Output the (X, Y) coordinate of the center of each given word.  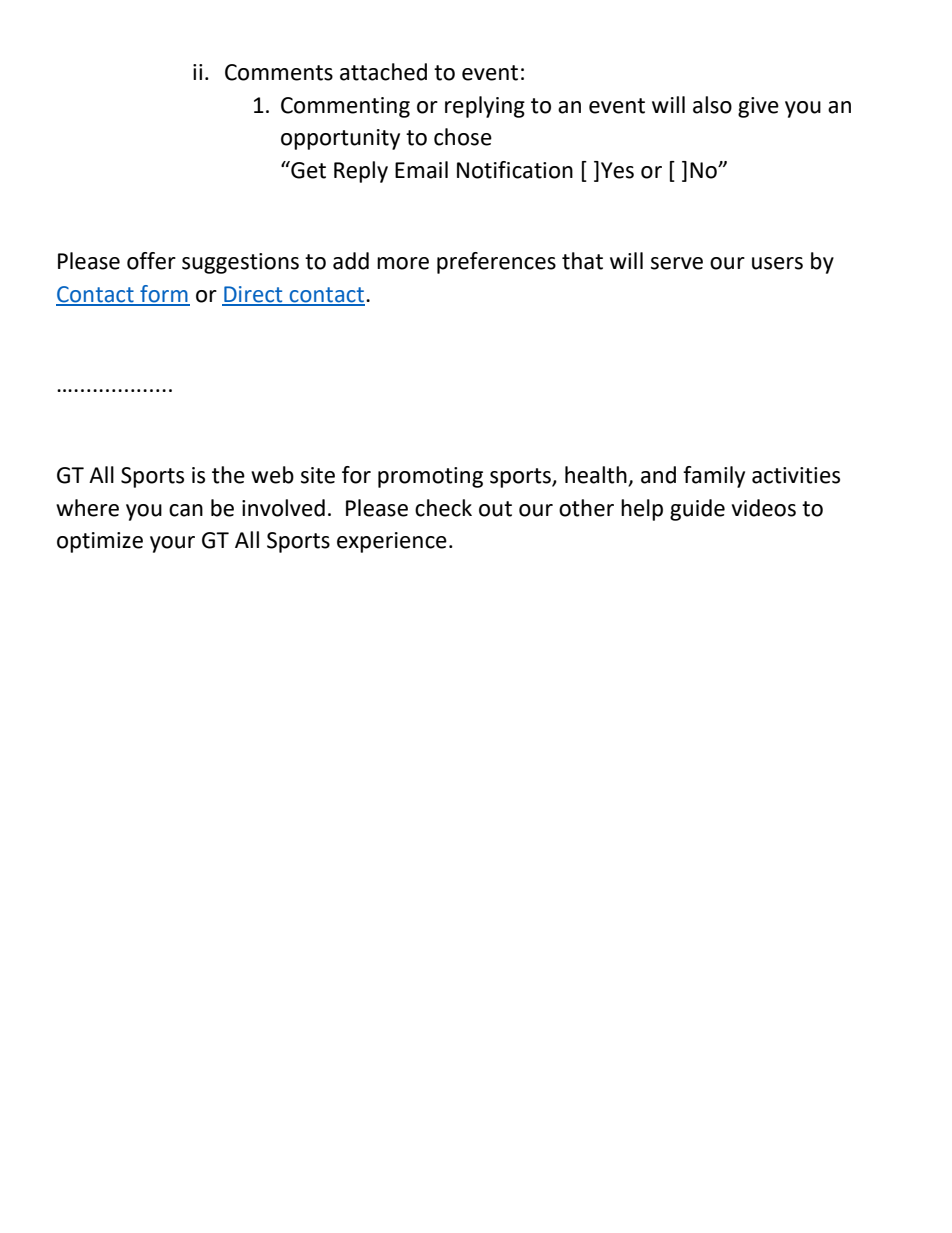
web (272, 475)
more (403, 263)
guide (697, 510)
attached (383, 72)
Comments (279, 72)
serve (677, 263)
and (658, 475)
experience (392, 542)
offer (151, 261)
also (712, 105)
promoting (430, 477)
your (172, 544)
